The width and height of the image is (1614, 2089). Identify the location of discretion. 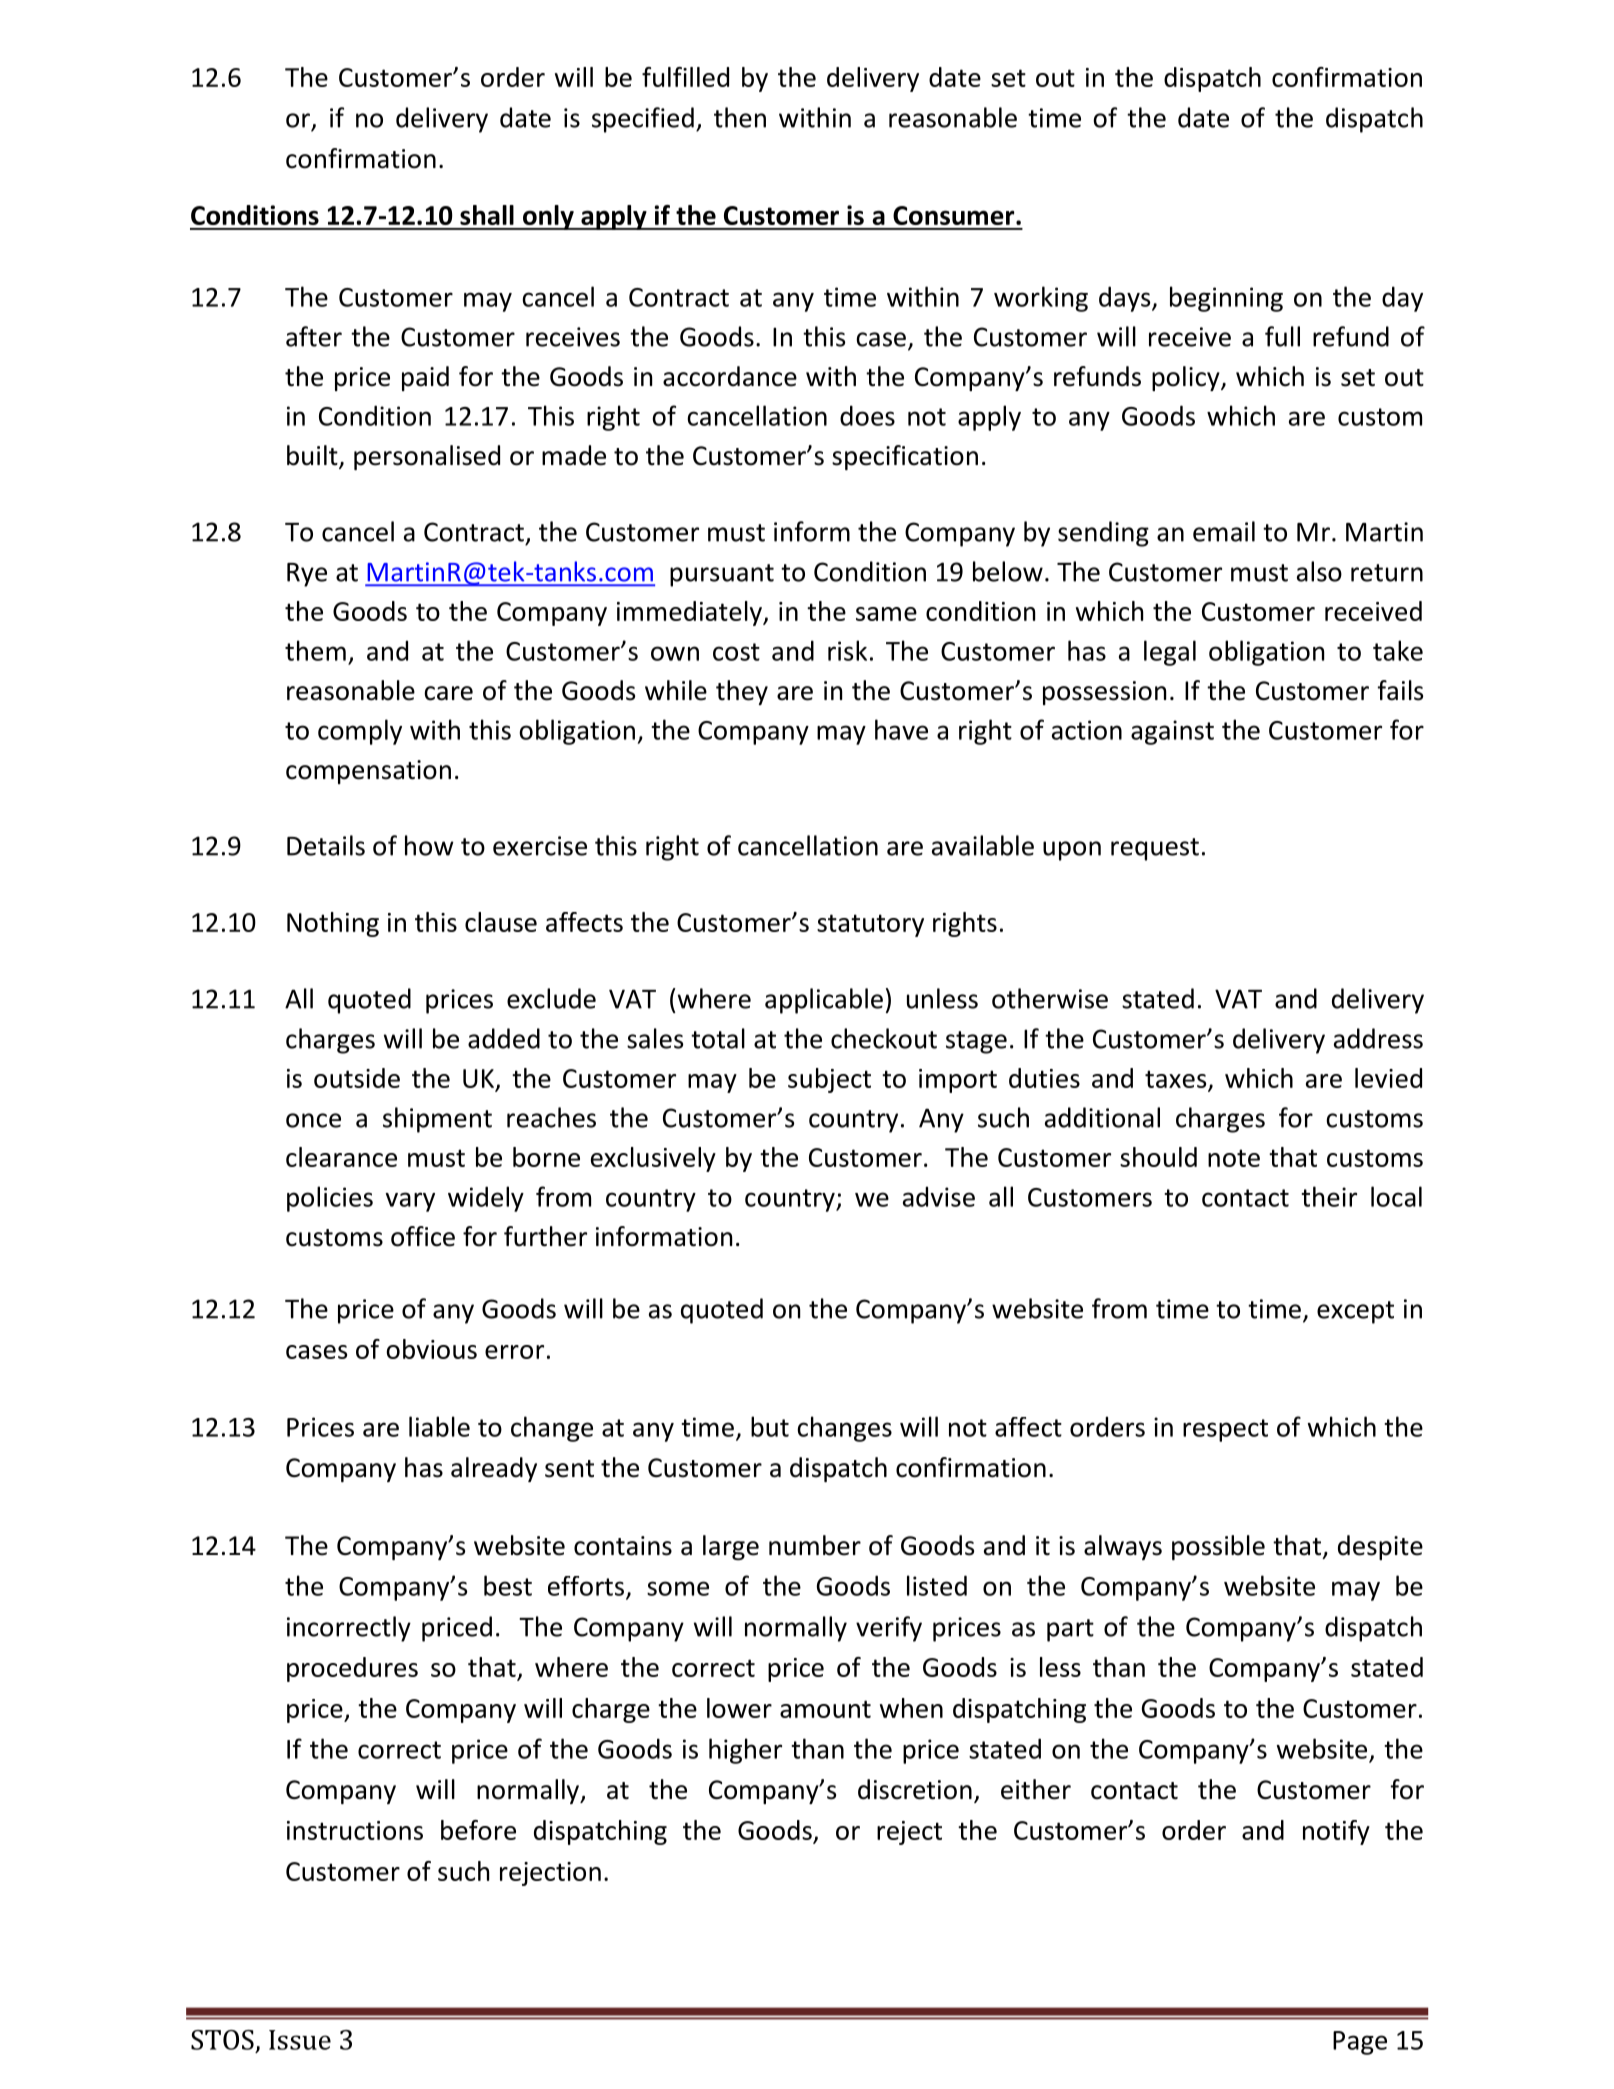
(915, 1789).
